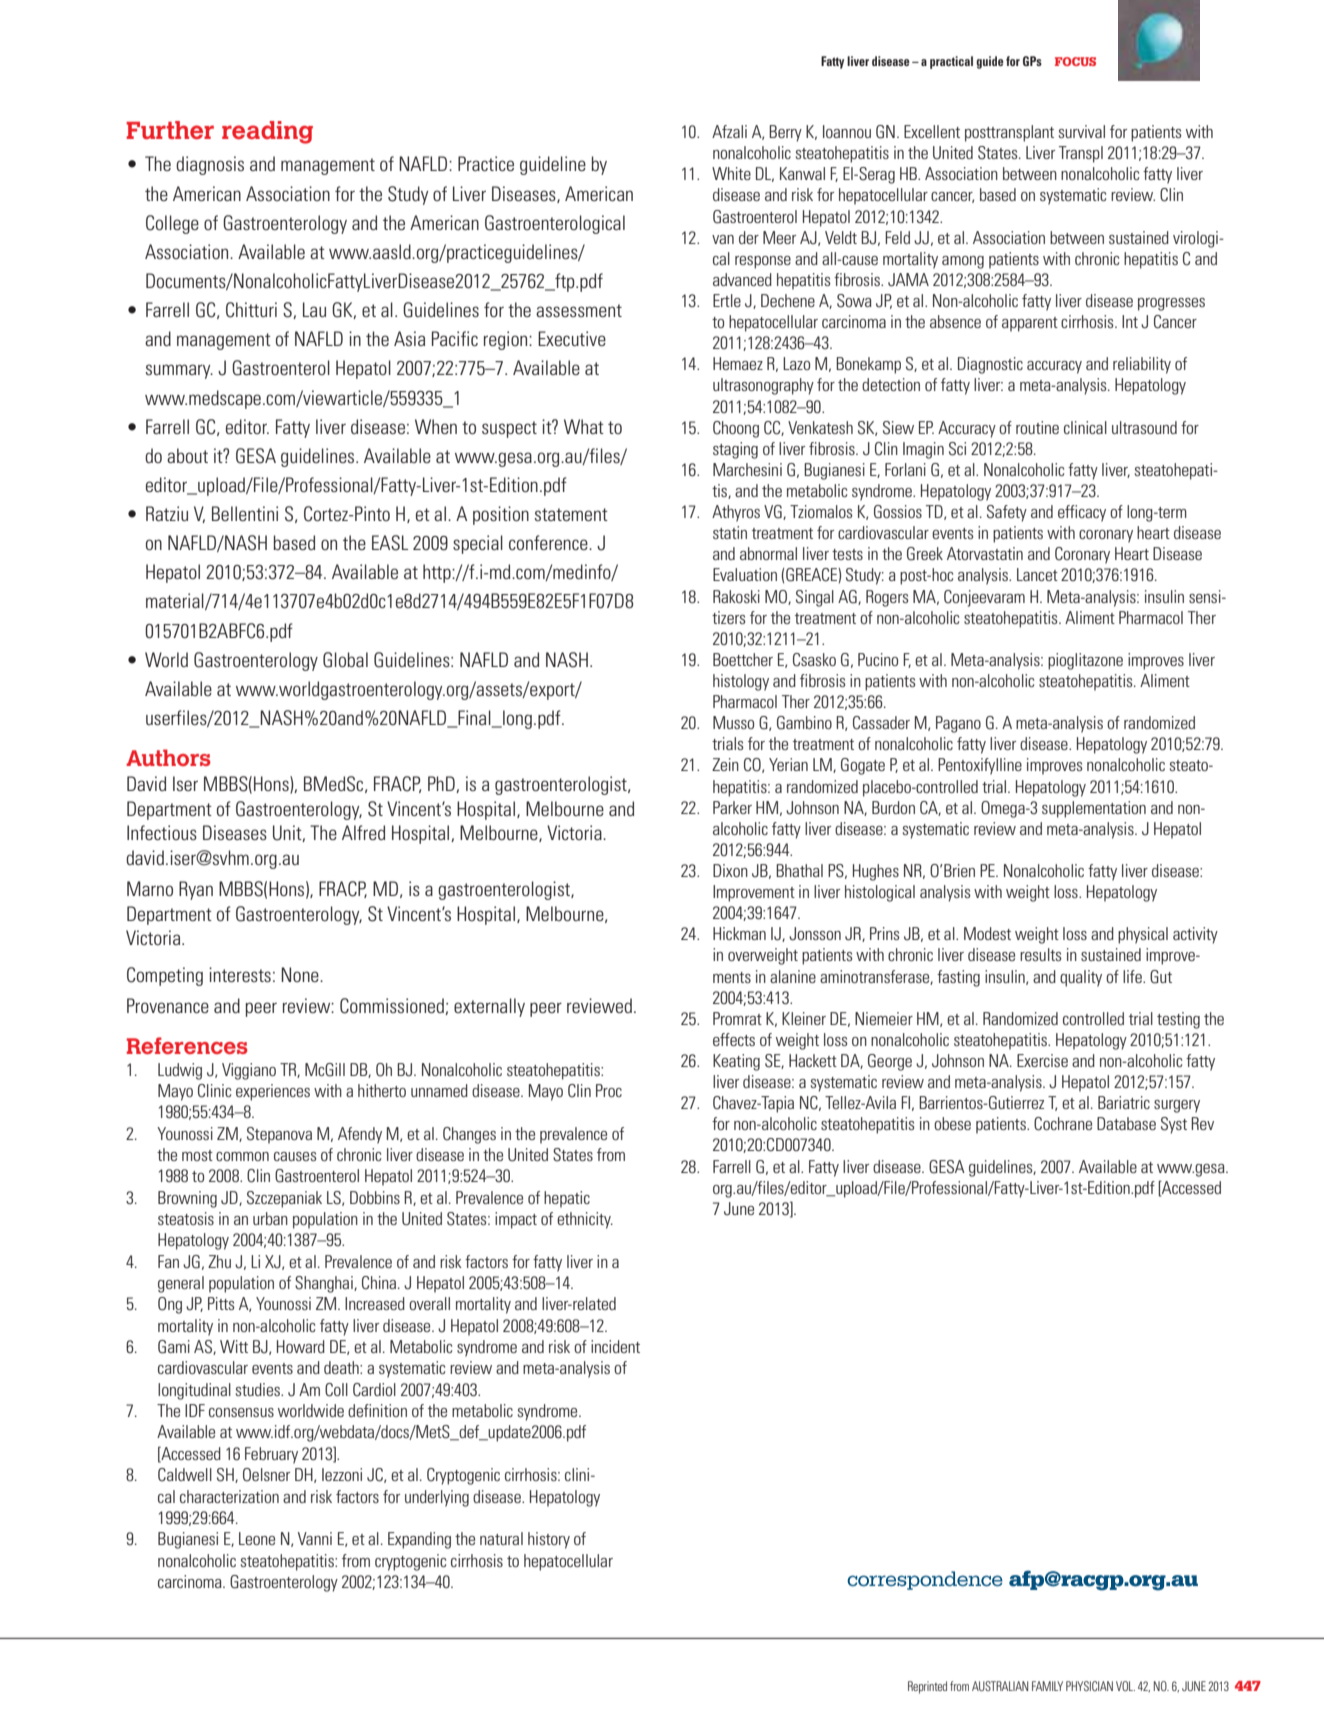 This document has height=1733, width=1324. I want to click on Lancet, so click(1037, 574).
